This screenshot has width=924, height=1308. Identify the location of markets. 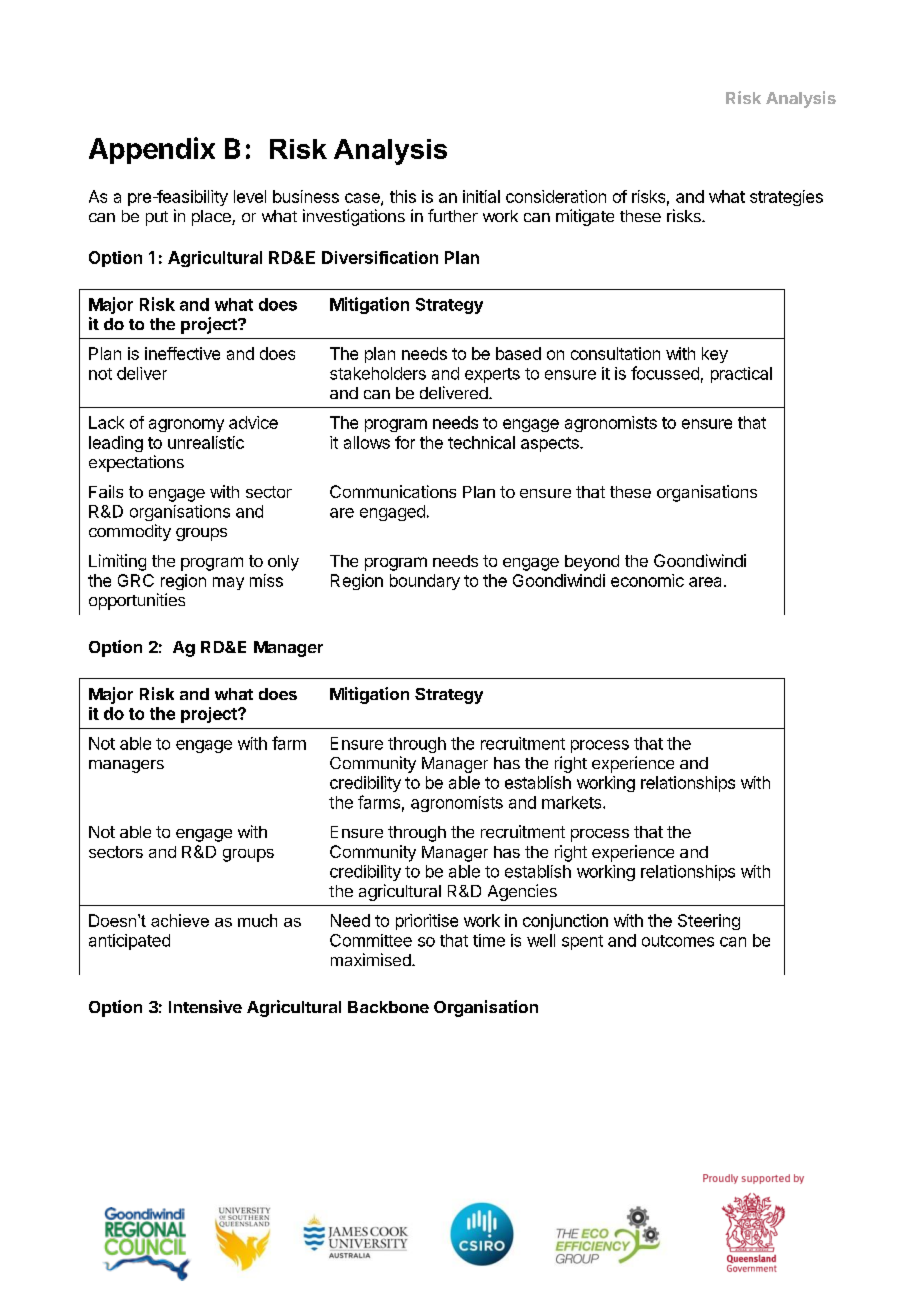
(573, 802).
